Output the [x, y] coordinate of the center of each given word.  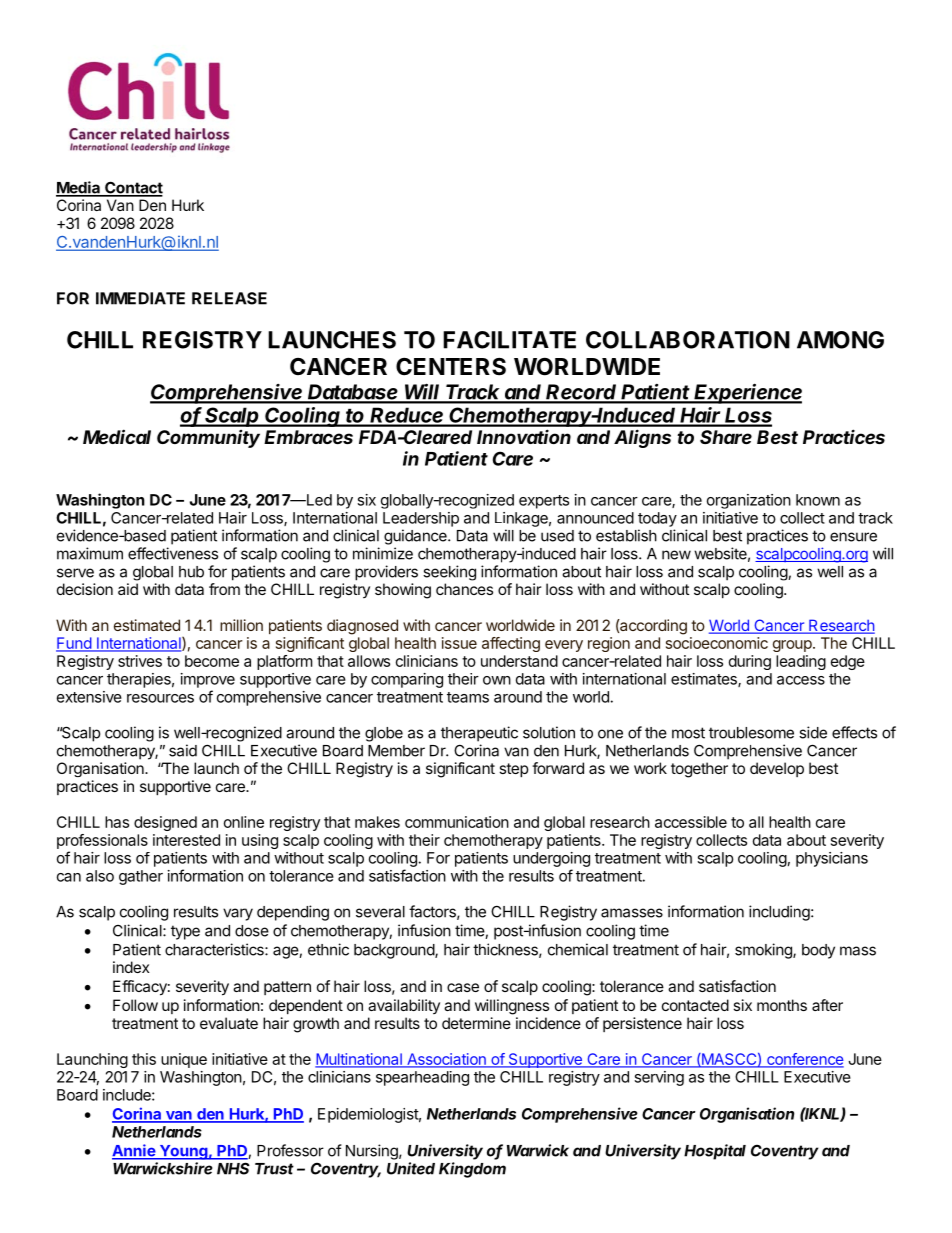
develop [777, 769]
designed [165, 823]
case [463, 987]
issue [459, 643]
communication [457, 822]
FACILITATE [509, 340]
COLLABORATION [688, 340]
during [750, 662]
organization [749, 501]
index [131, 967]
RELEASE [229, 298]
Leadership [421, 519]
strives [140, 661]
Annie [134, 1151]
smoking [764, 951]
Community [208, 439]
